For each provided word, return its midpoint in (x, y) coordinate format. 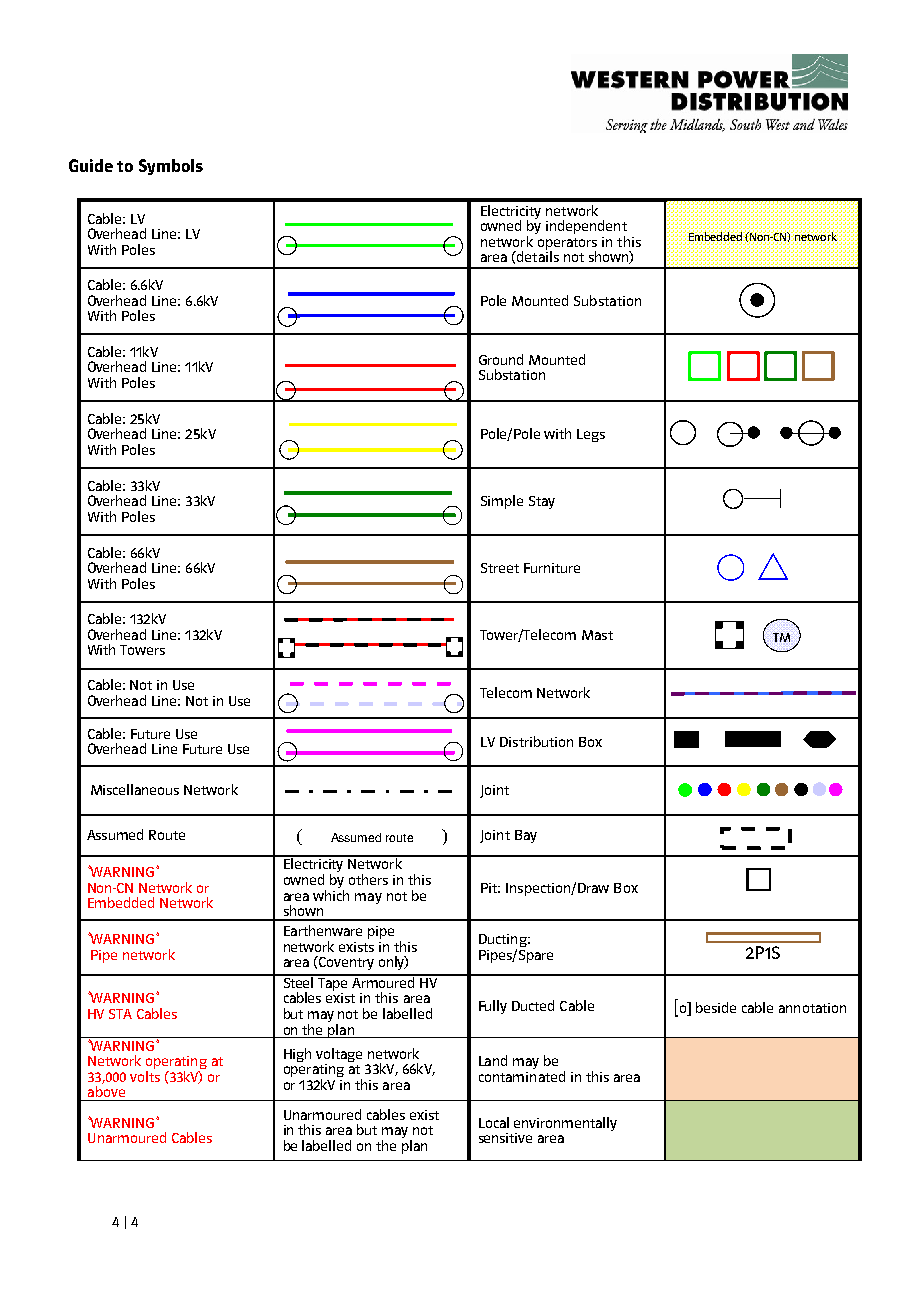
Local (494, 1122)
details (537, 255)
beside (716, 1007)
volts (145, 1076)
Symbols (171, 167)
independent (586, 228)
